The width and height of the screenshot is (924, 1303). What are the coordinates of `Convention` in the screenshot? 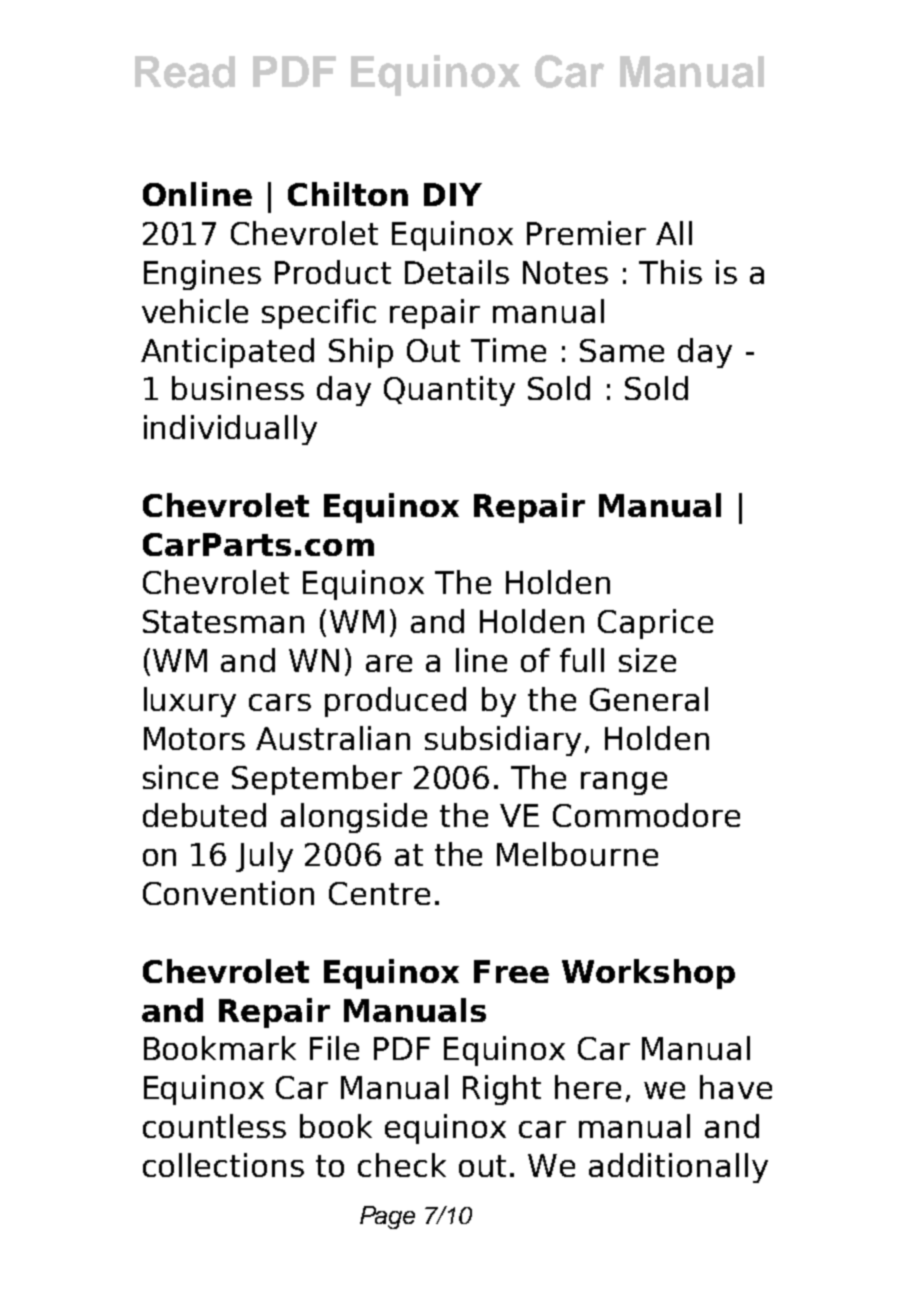 It's located at (228, 893).
